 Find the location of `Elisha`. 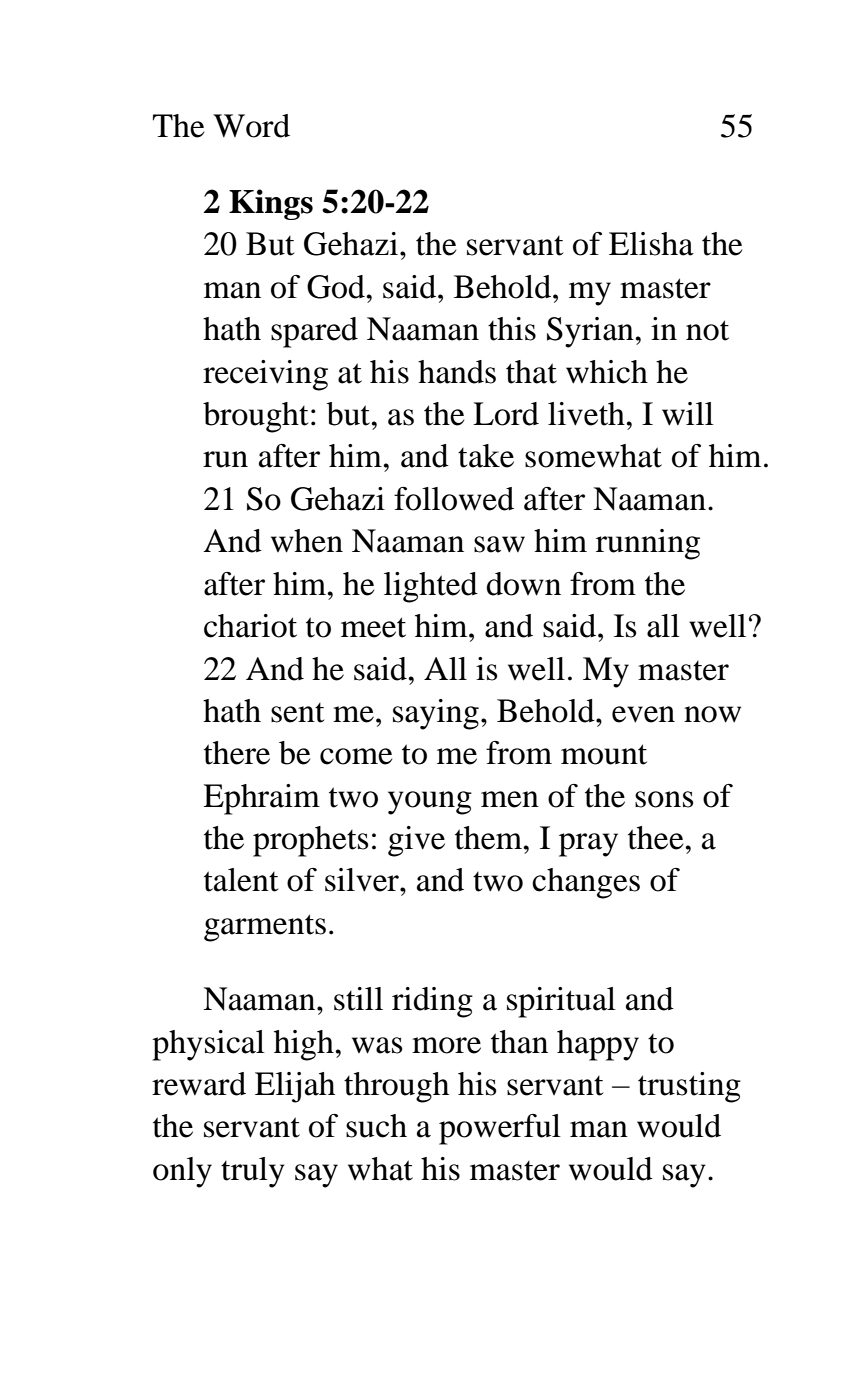

Elisha is located at coordinates (651, 244).
